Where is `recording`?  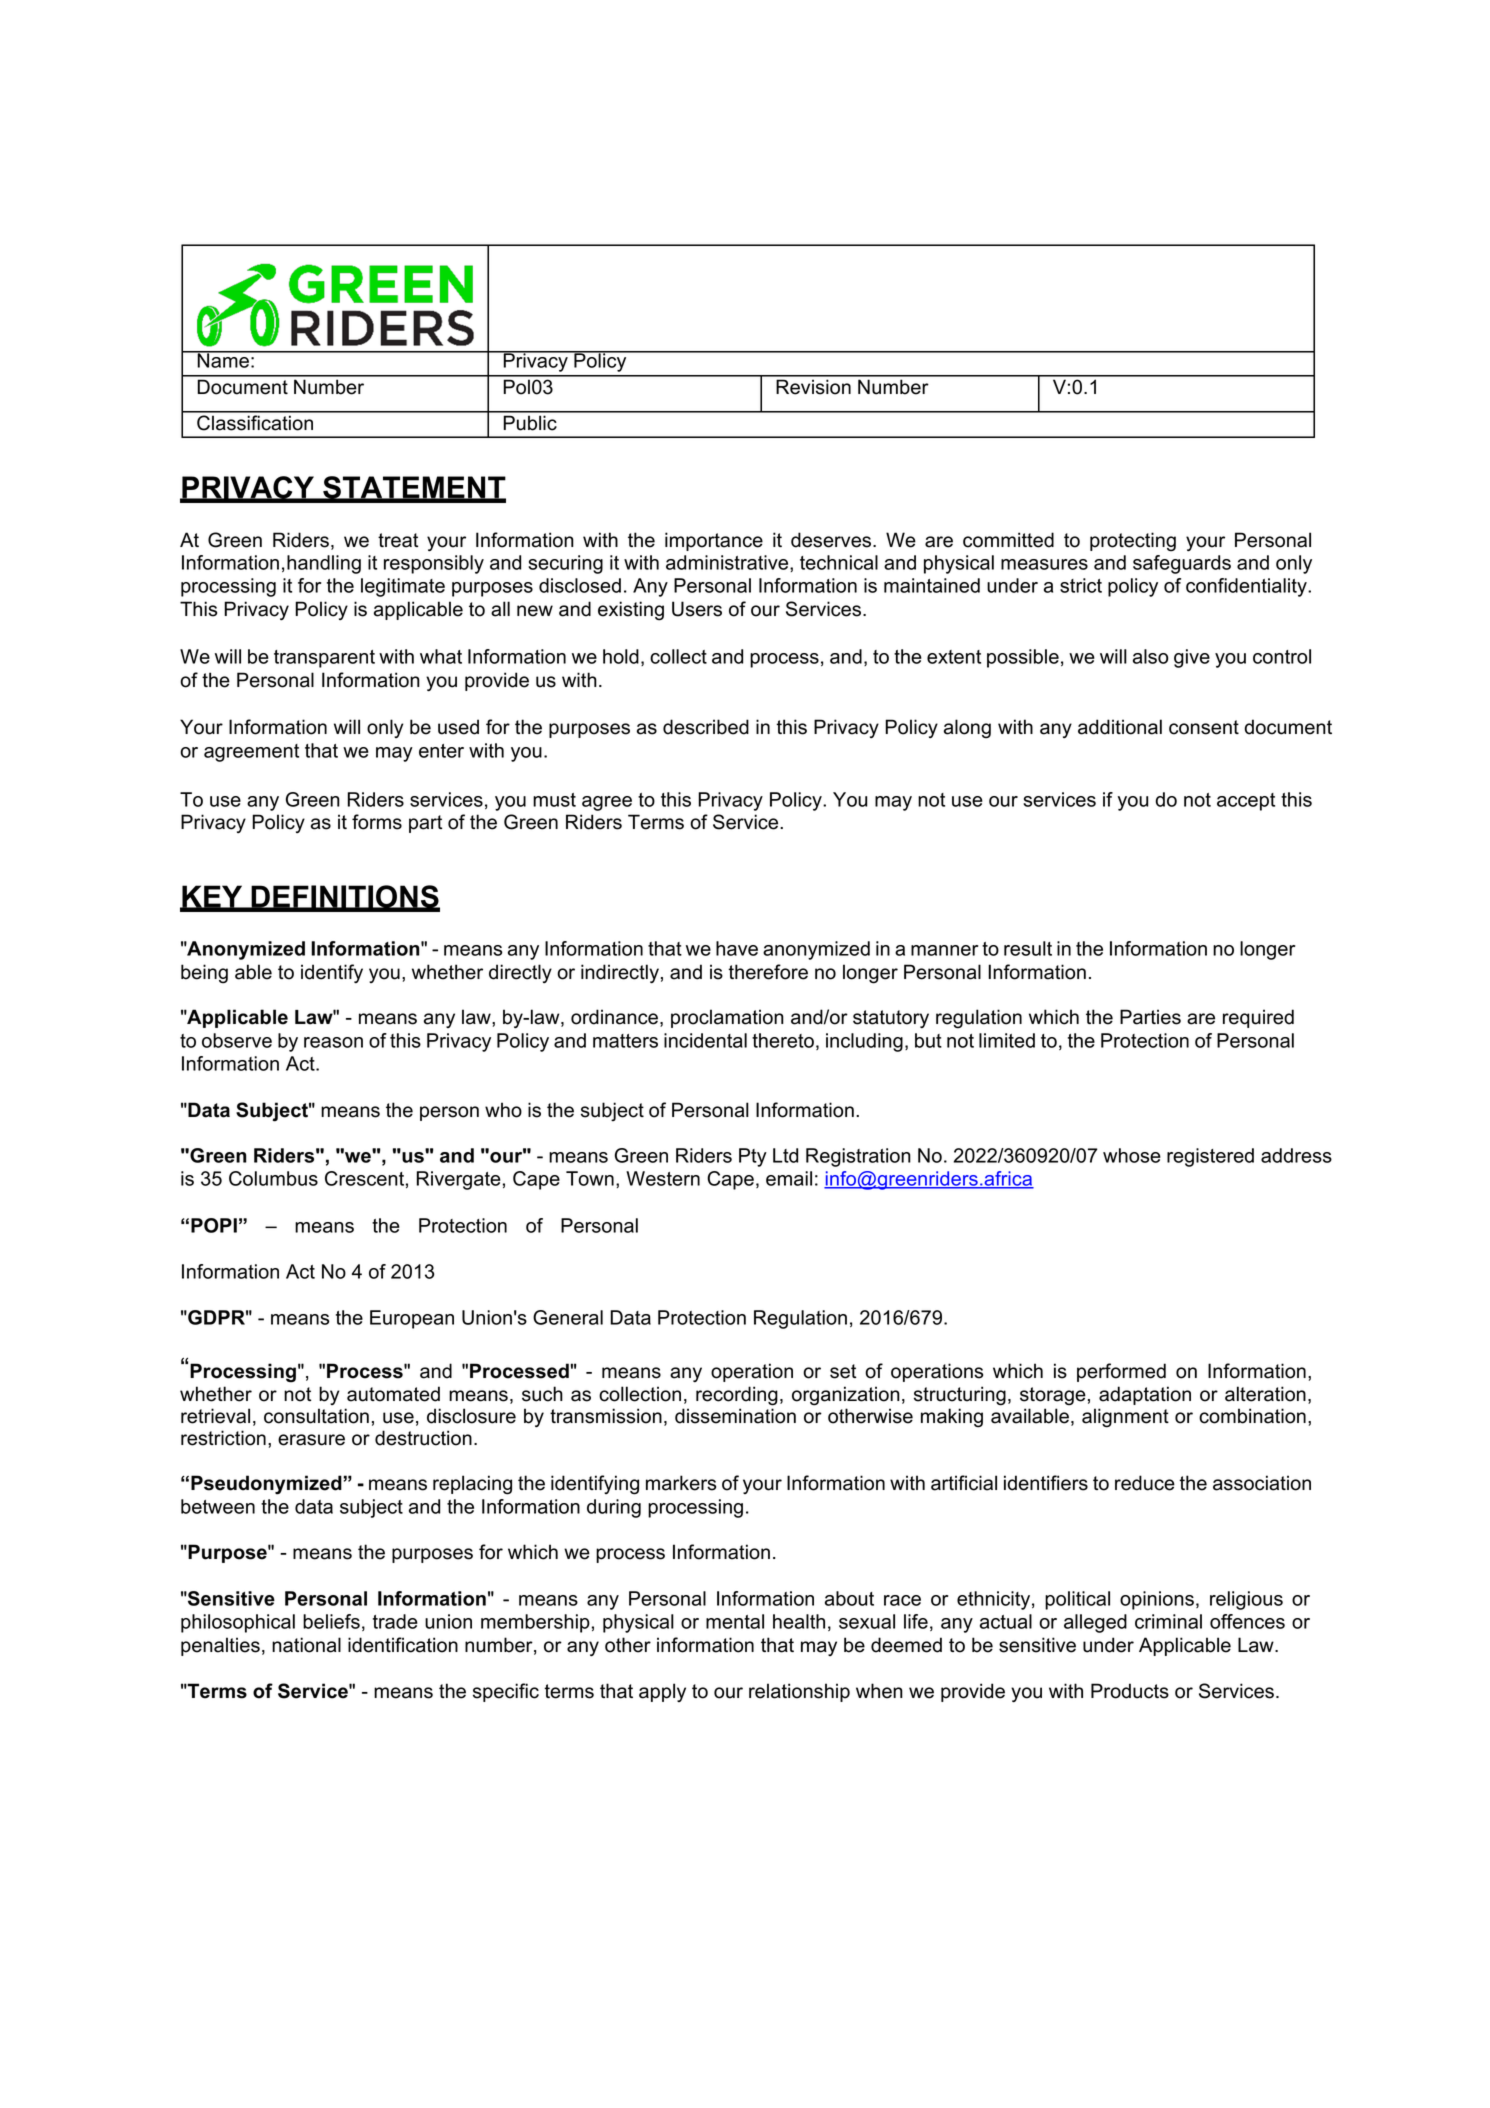
recording is located at coordinates (737, 1396).
